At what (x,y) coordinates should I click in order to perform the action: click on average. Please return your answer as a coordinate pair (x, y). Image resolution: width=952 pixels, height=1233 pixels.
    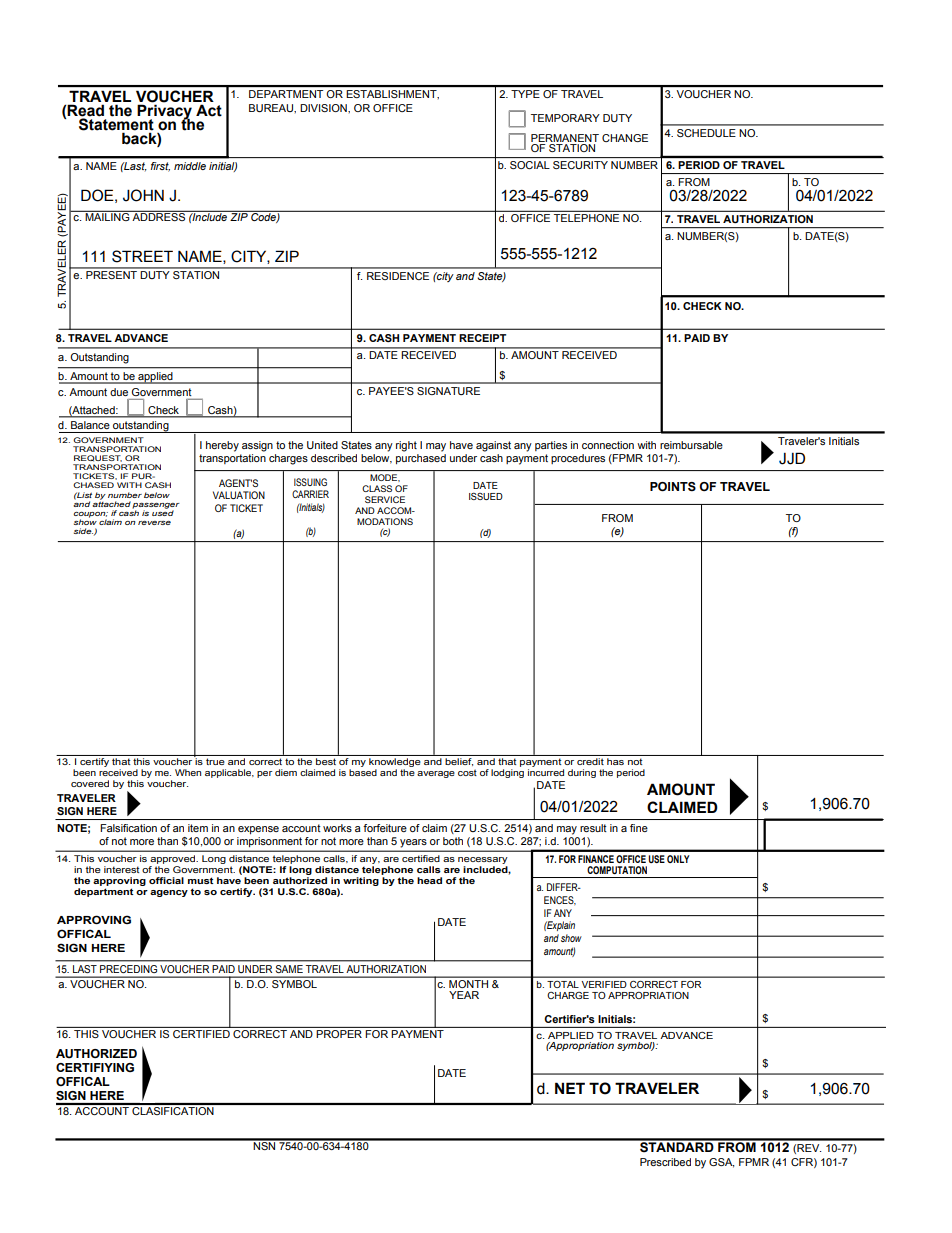
    Looking at the image, I should click on (436, 774).
